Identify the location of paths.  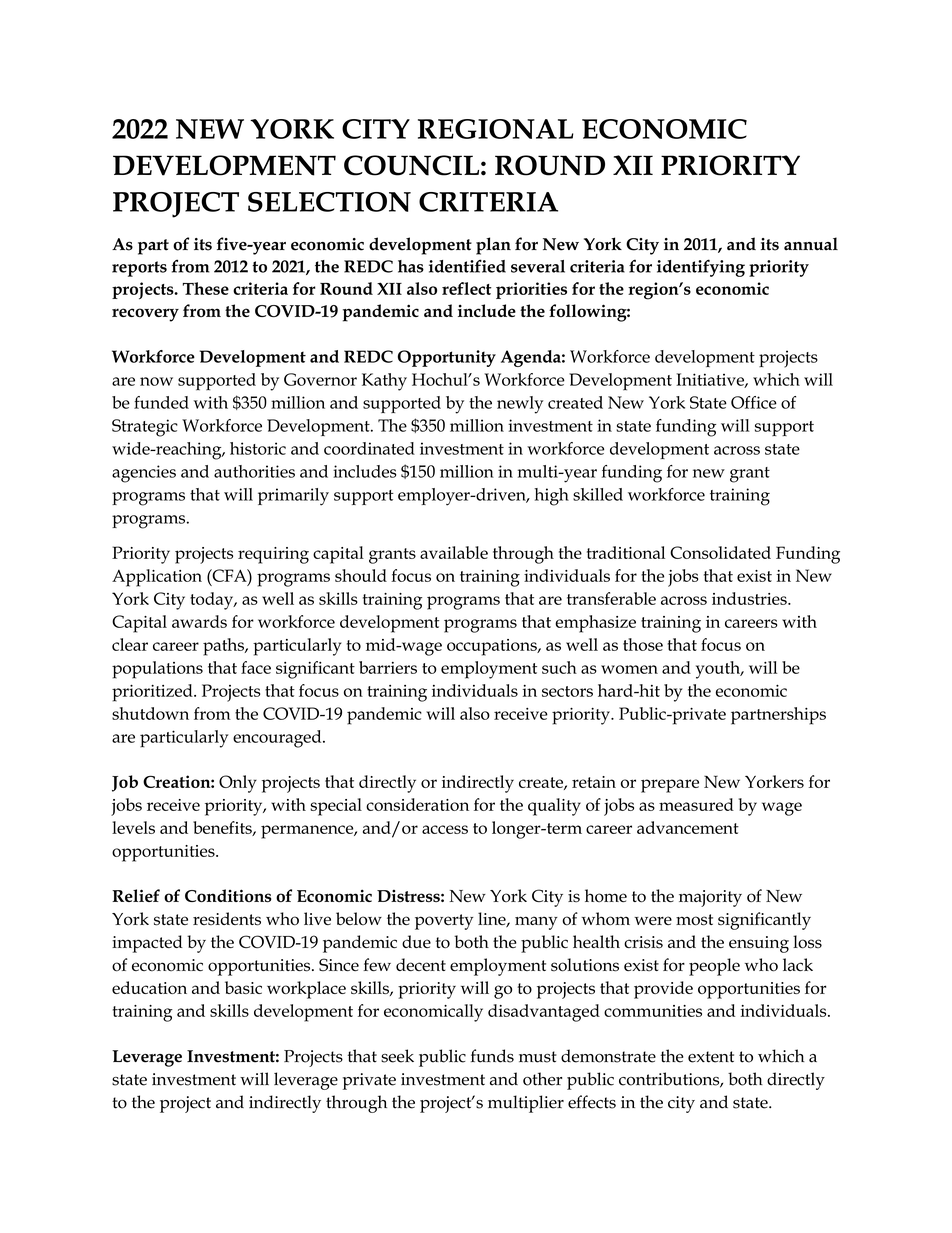
(224, 647).
